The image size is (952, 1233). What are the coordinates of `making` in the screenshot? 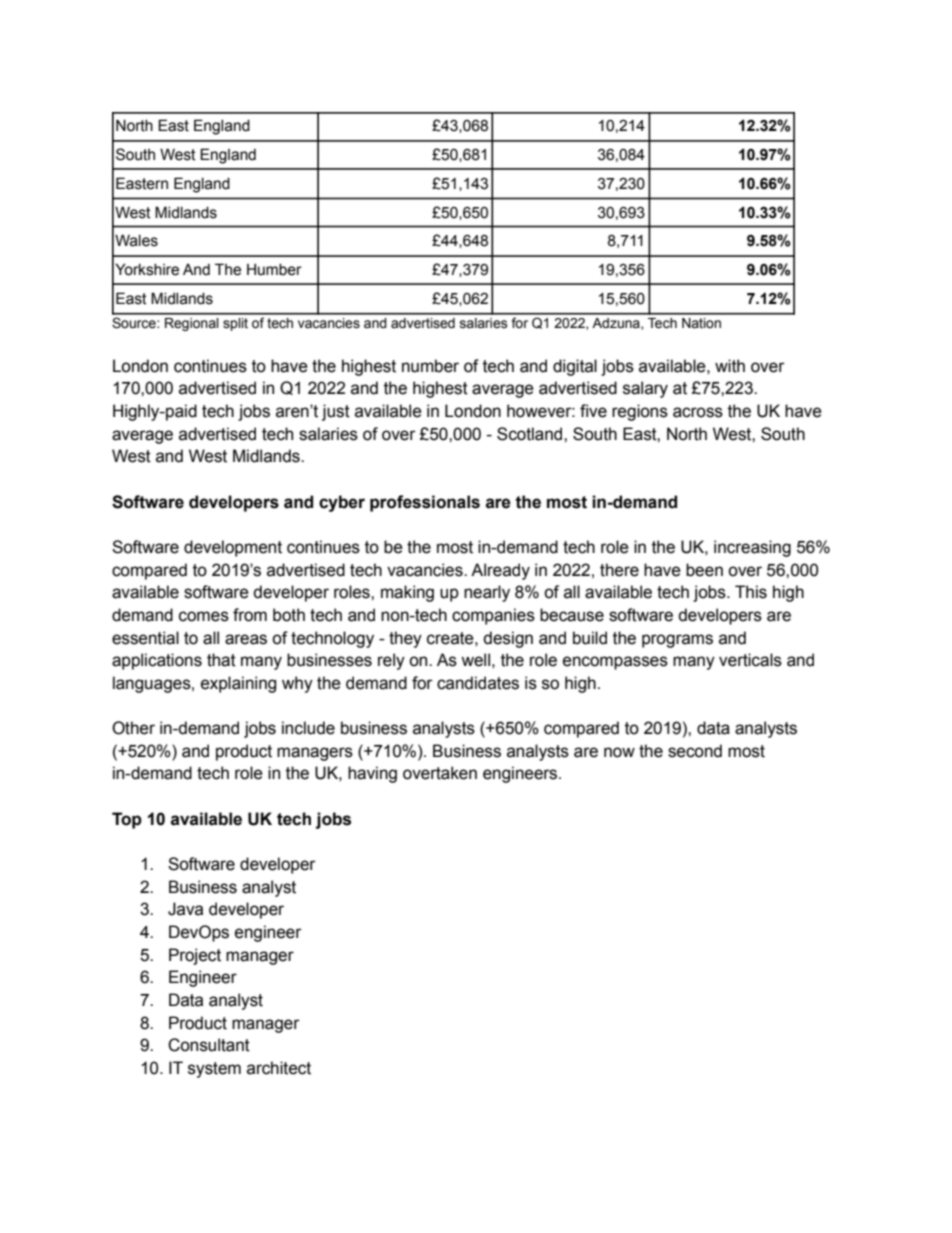 It's located at (407, 593).
